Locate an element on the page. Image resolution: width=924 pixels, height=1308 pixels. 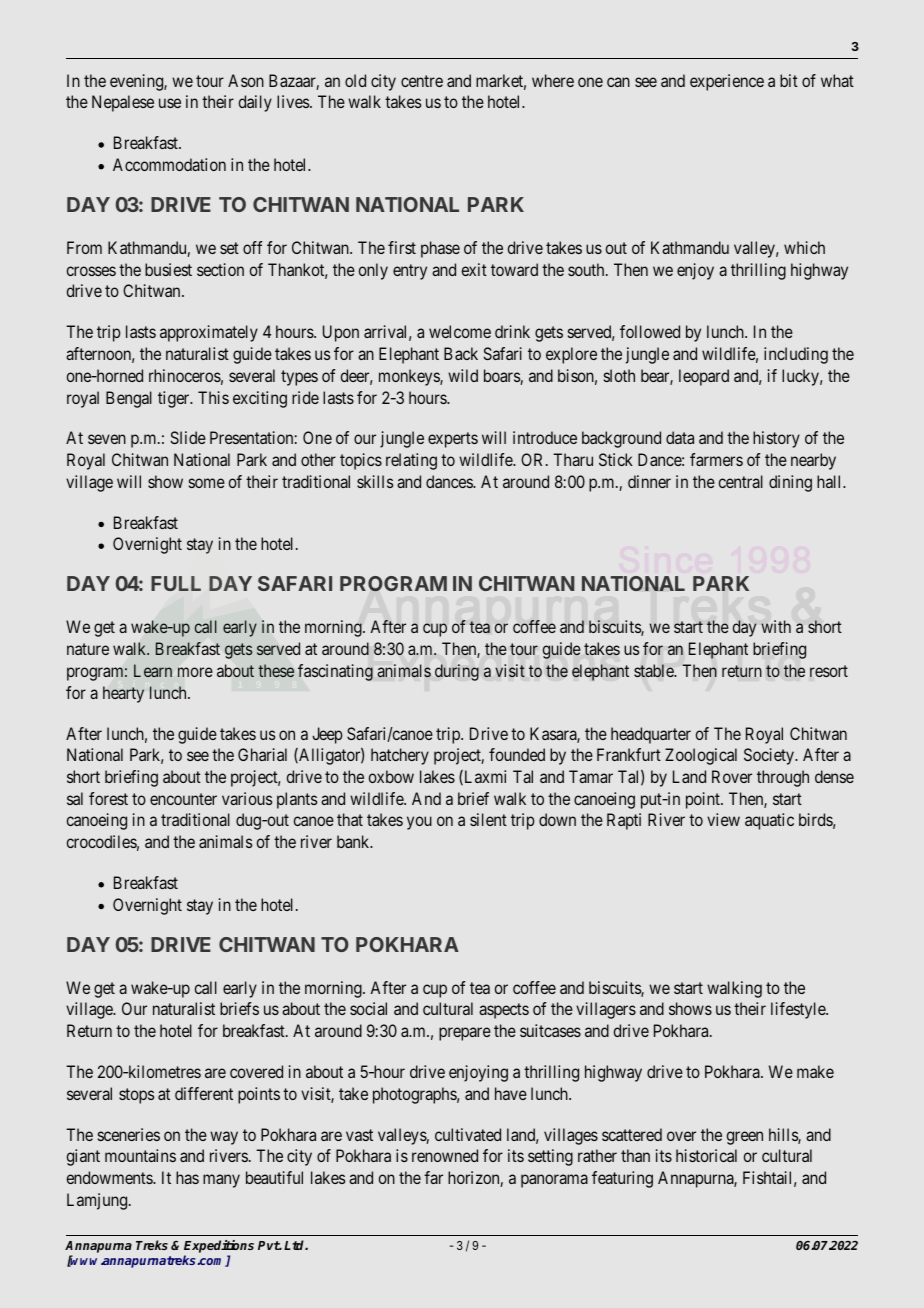
many is located at coordinates (221, 1181).
